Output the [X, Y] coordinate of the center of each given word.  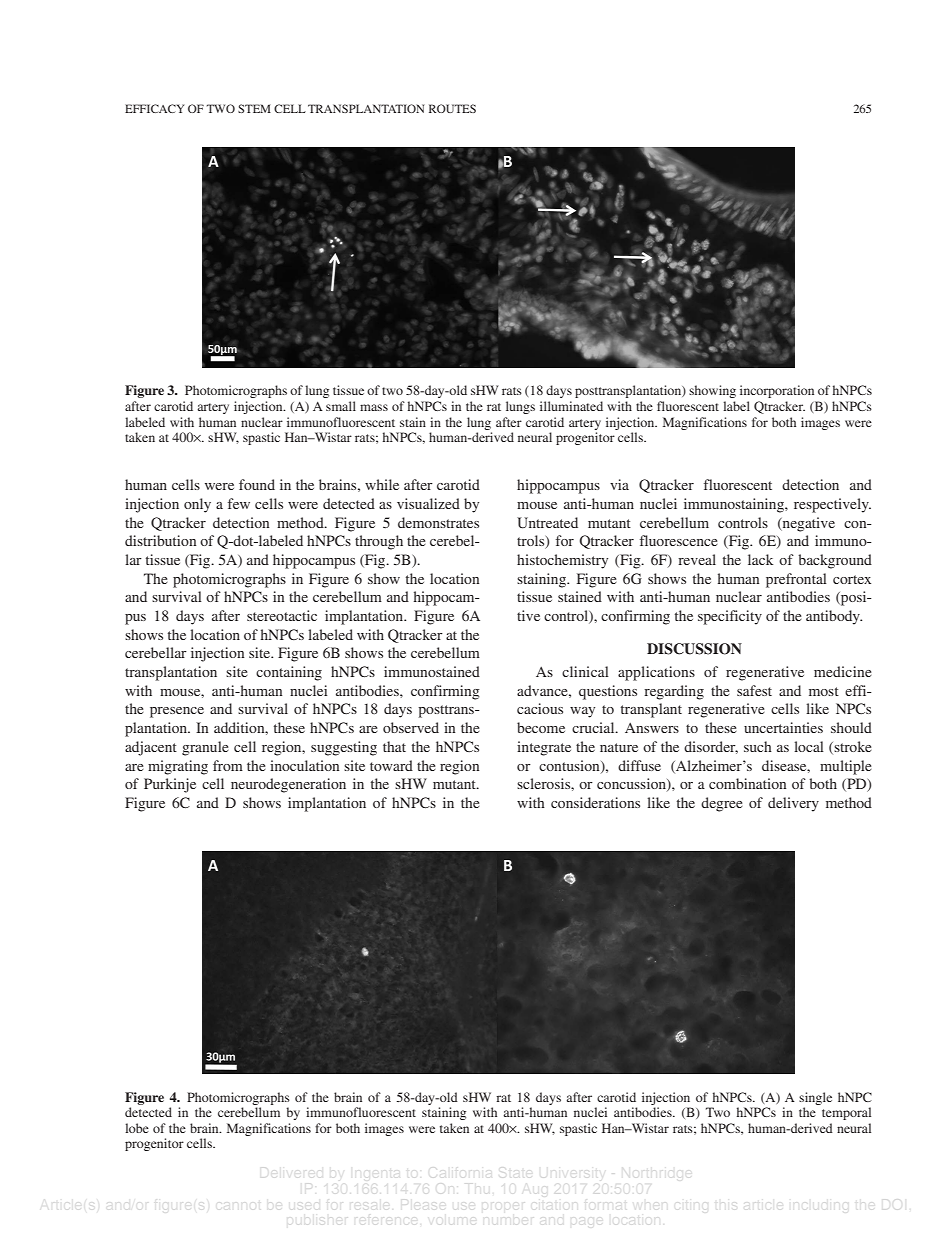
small [341, 406]
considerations [595, 802]
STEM [254, 108]
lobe [137, 1128]
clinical [585, 671]
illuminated [571, 406]
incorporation [777, 391]
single [815, 1098]
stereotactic [282, 615]
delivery [793, 804]
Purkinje [170, 785]
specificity [730, 617]
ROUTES [452, 108]
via [619, 484]
